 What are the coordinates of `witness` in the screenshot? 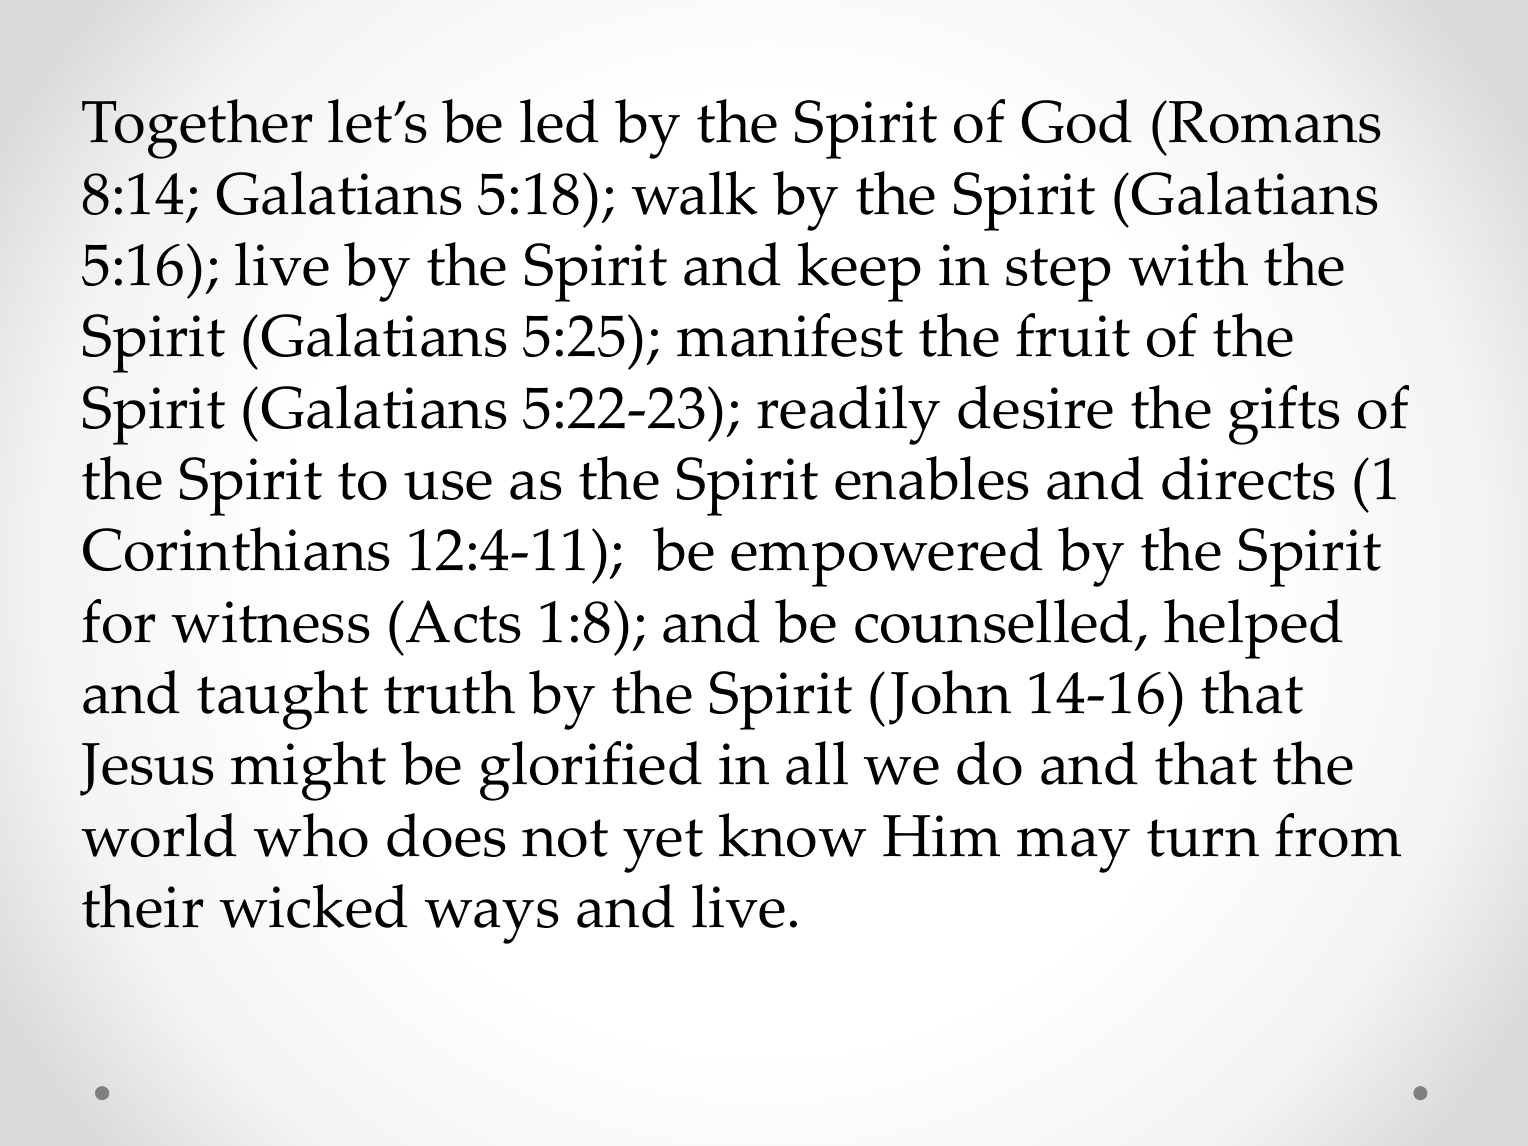 It's located at (271, 622).
